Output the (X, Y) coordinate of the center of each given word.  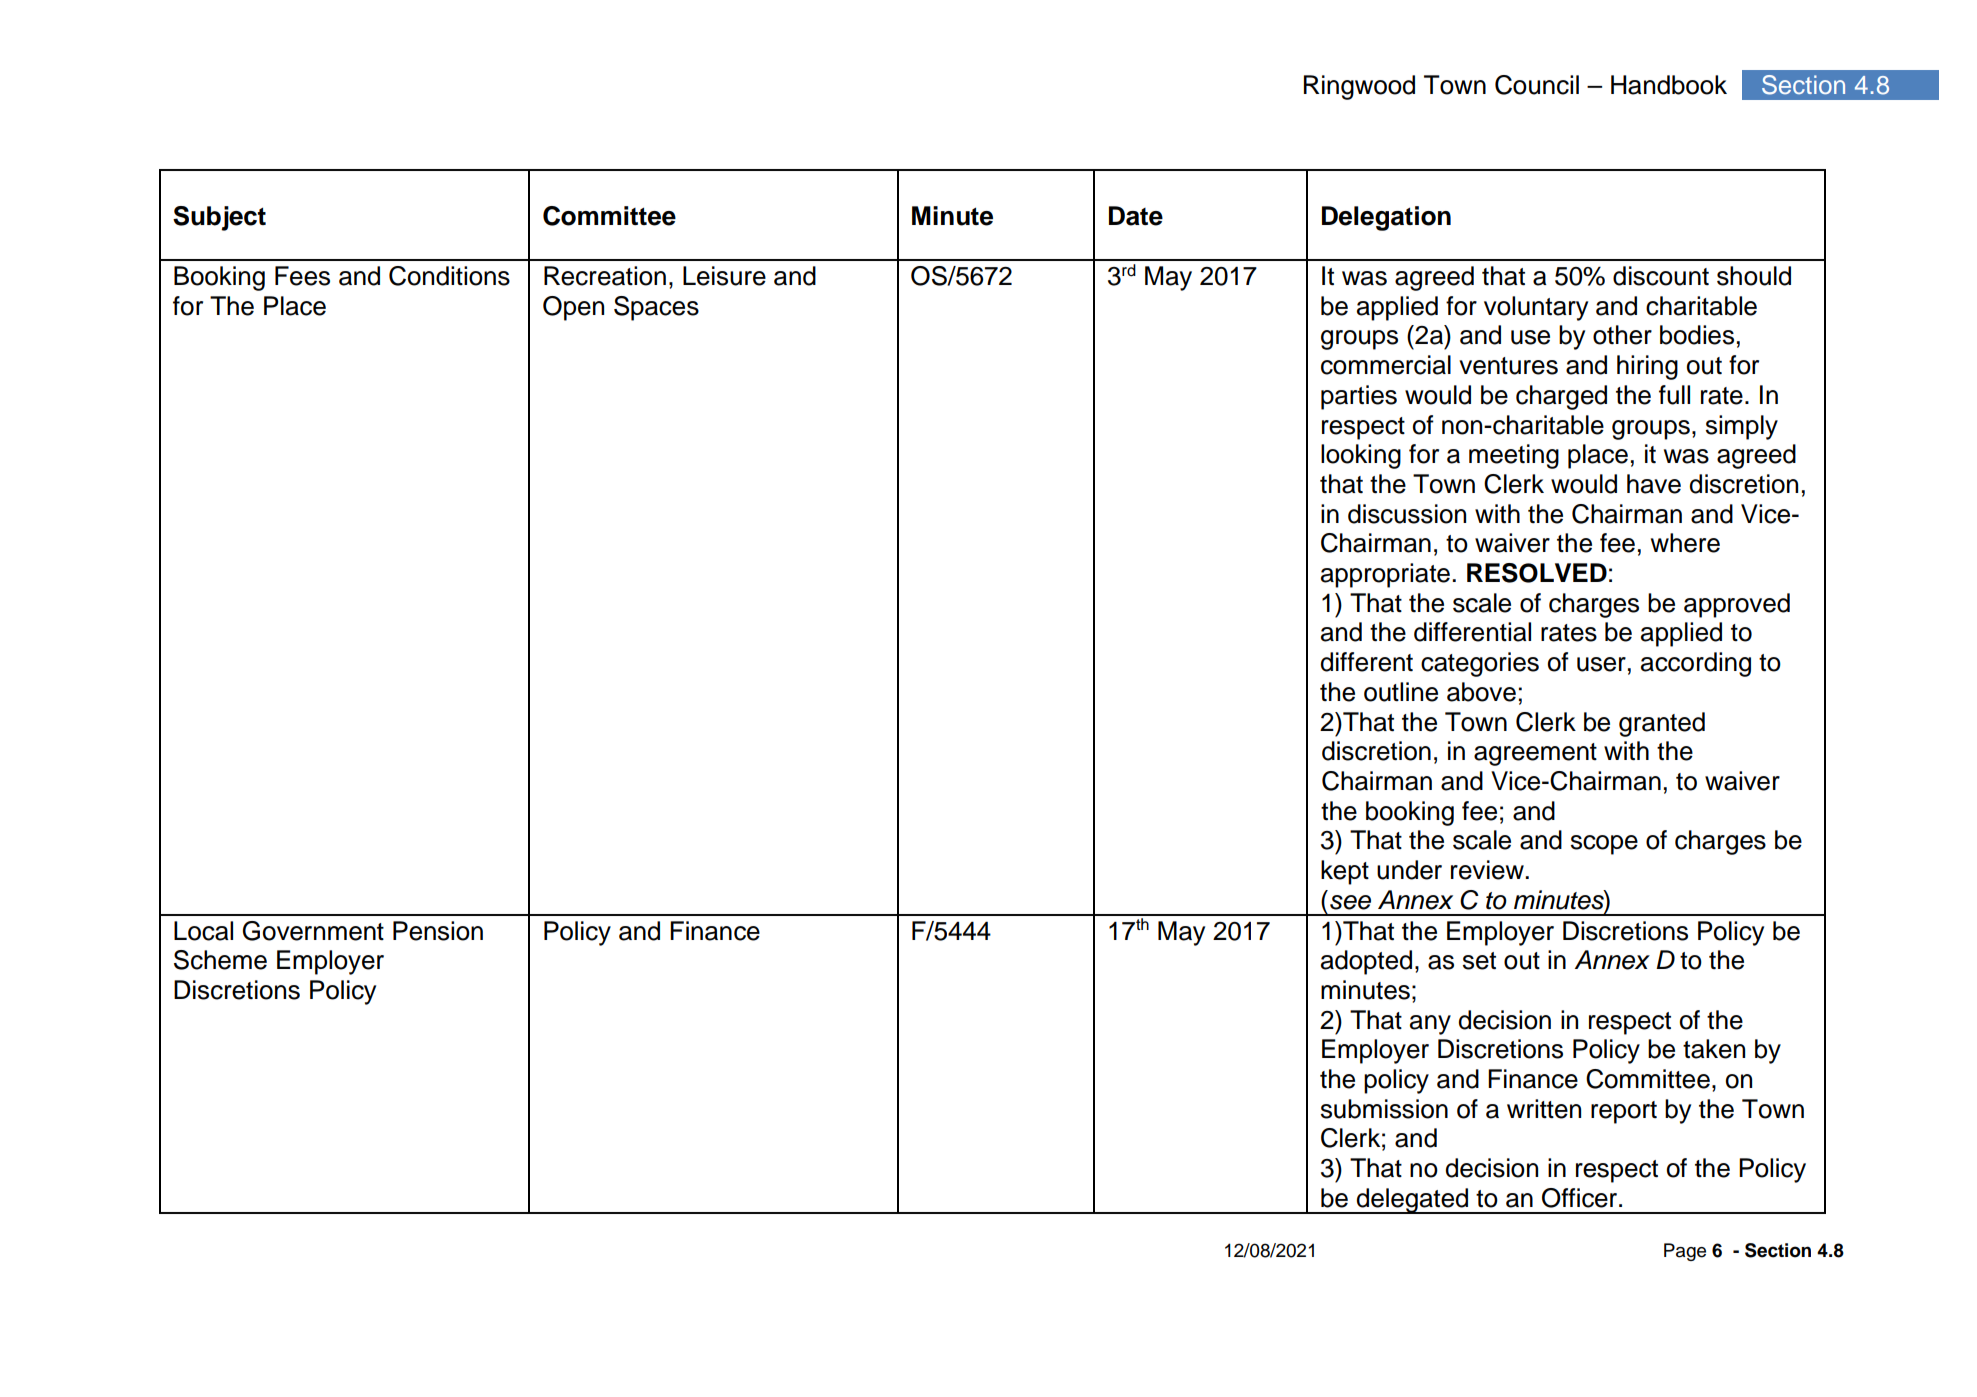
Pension (438, 931)
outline (1401, 692)
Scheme (220, 960)
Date (1136, 216)
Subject (219, 218)
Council (1537, 85)
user (1601, 664)
